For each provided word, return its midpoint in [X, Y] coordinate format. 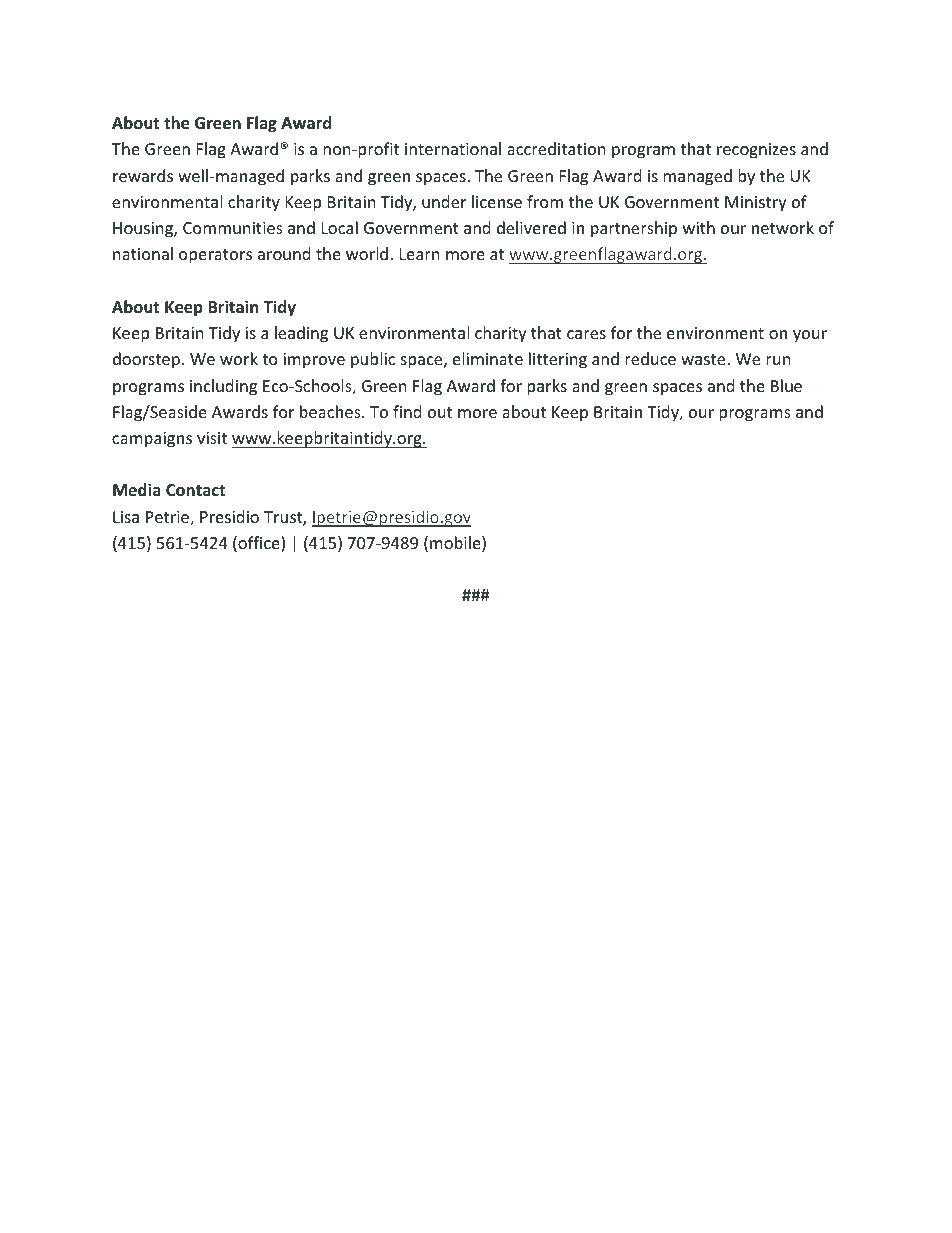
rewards [143, 175]
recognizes [756, 151]
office [259, 544]
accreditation [556, 148]
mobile [456, 544]
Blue [786, 385]
